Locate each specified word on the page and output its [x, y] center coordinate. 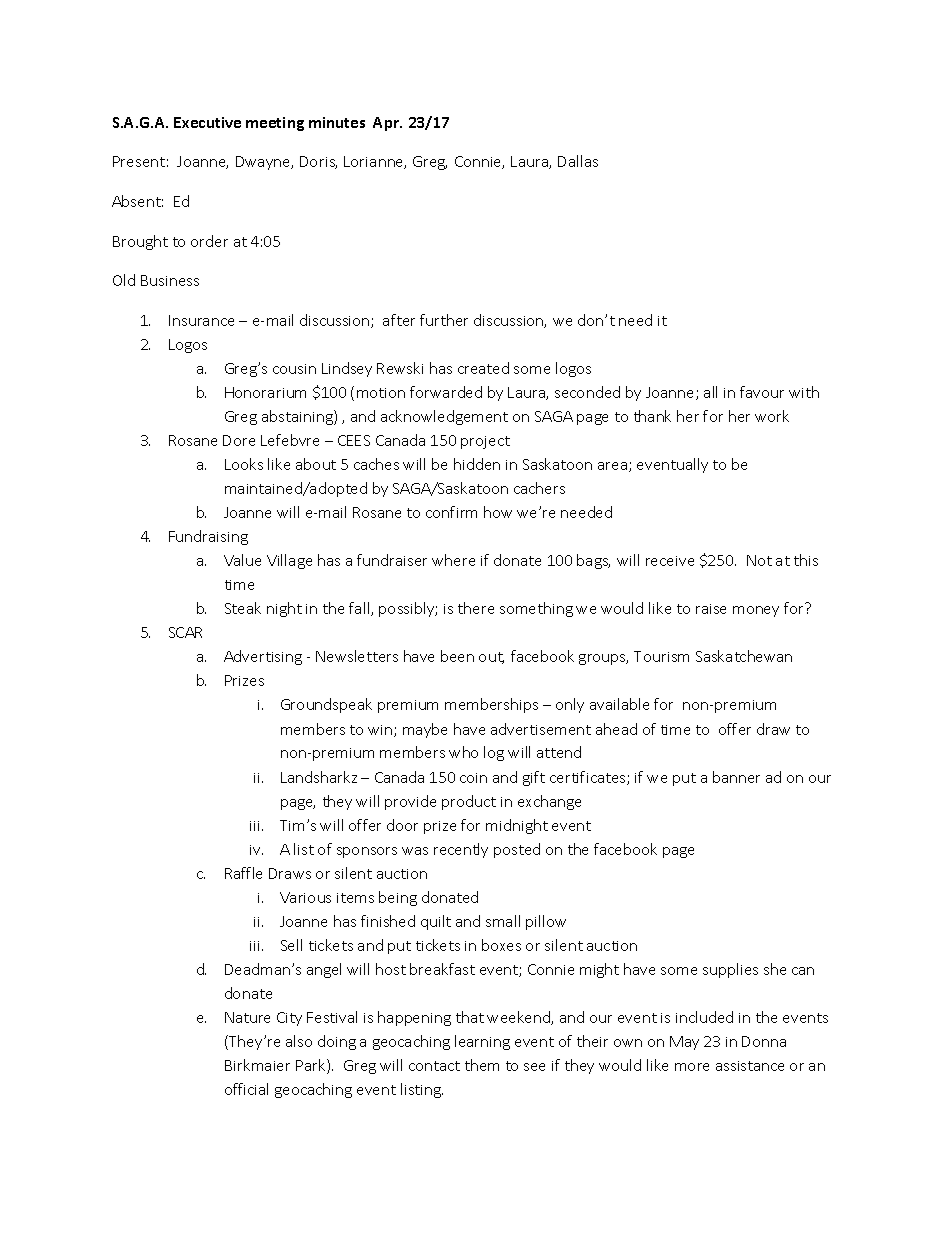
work [772, 416]
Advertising [263, 657]
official [246, 1089]
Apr [387, 124]
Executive [207, 122]
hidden [477, 464]
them [482, 1065]
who [463, 752]
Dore [239, 440]
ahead [616, 729]
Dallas [578, 161]
